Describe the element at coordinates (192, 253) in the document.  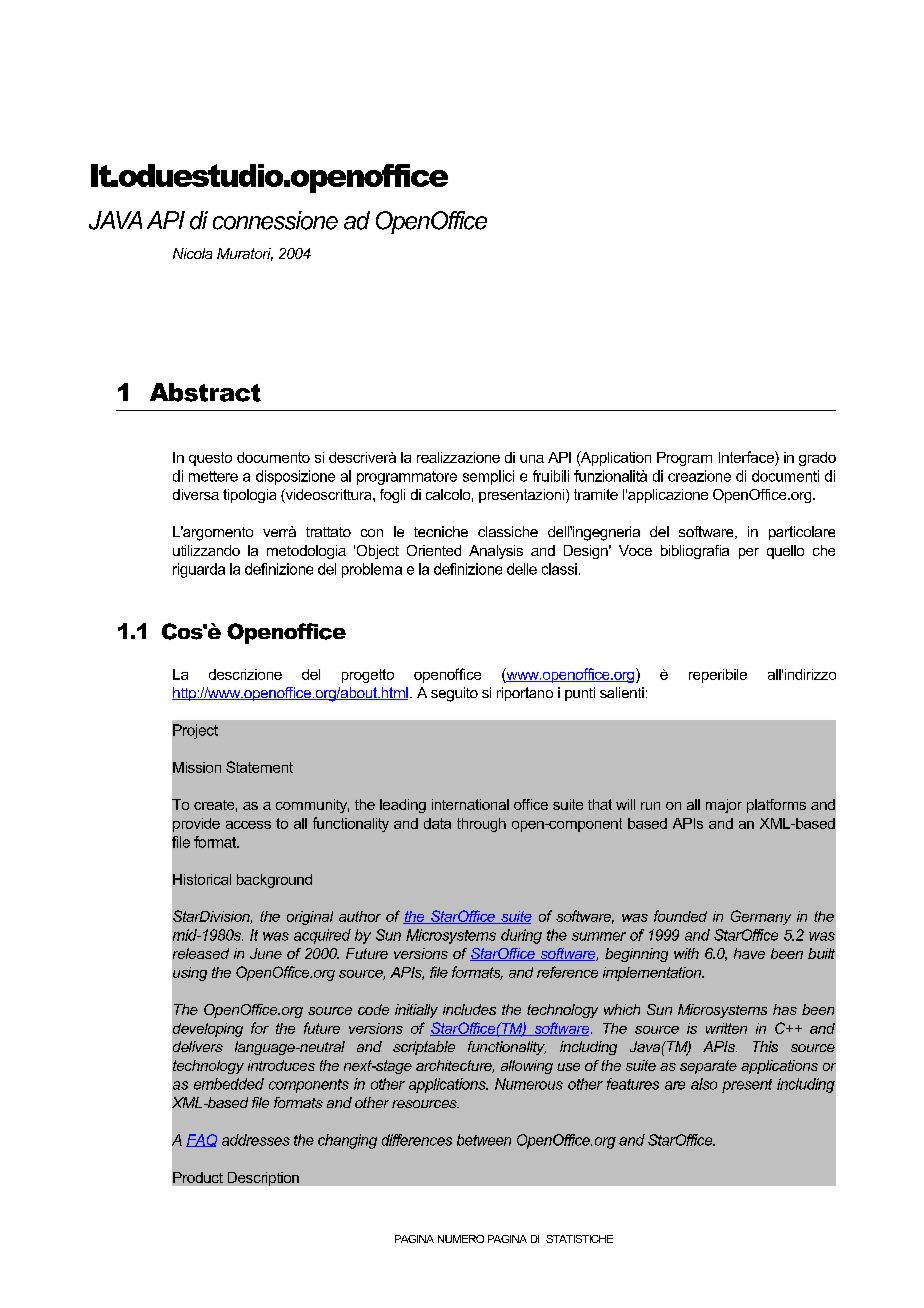
I see `Nicola` at that location.
